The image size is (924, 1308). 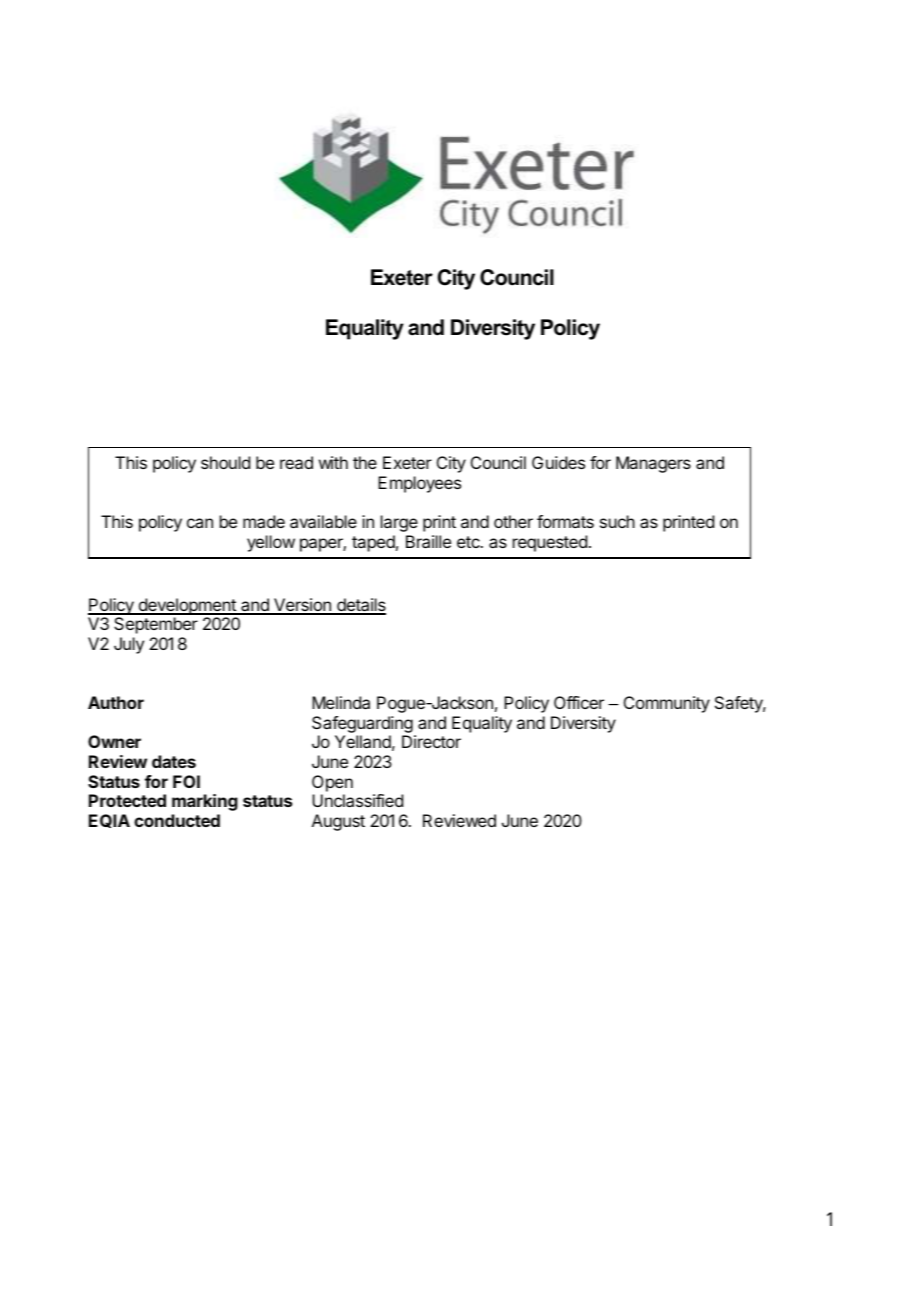 What do you see at coordinates (558, 462) in the document?
I see `Guides` at bounding box center [558, 462].
